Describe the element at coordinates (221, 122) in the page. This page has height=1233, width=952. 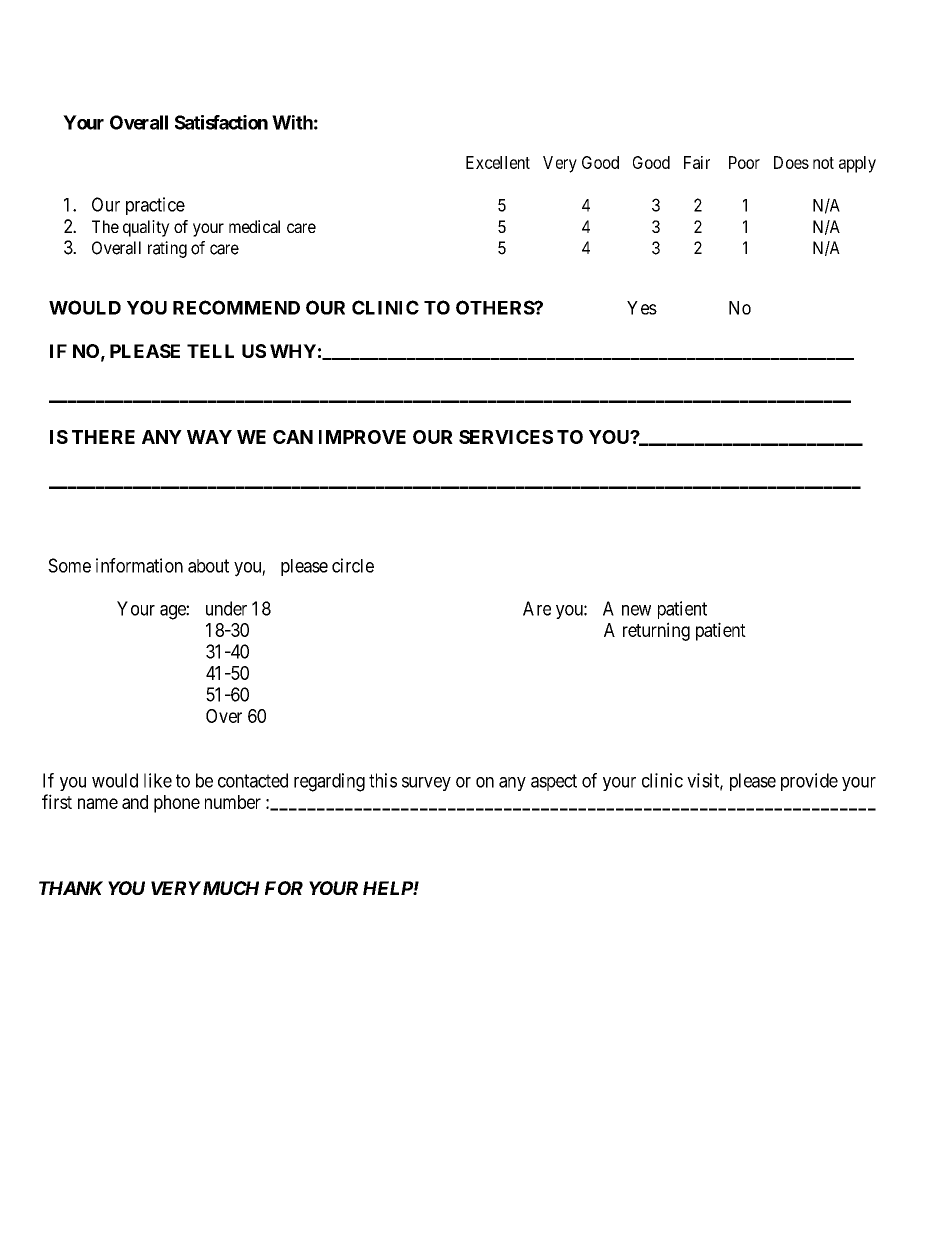
I see `Satisfaction` at that location.
